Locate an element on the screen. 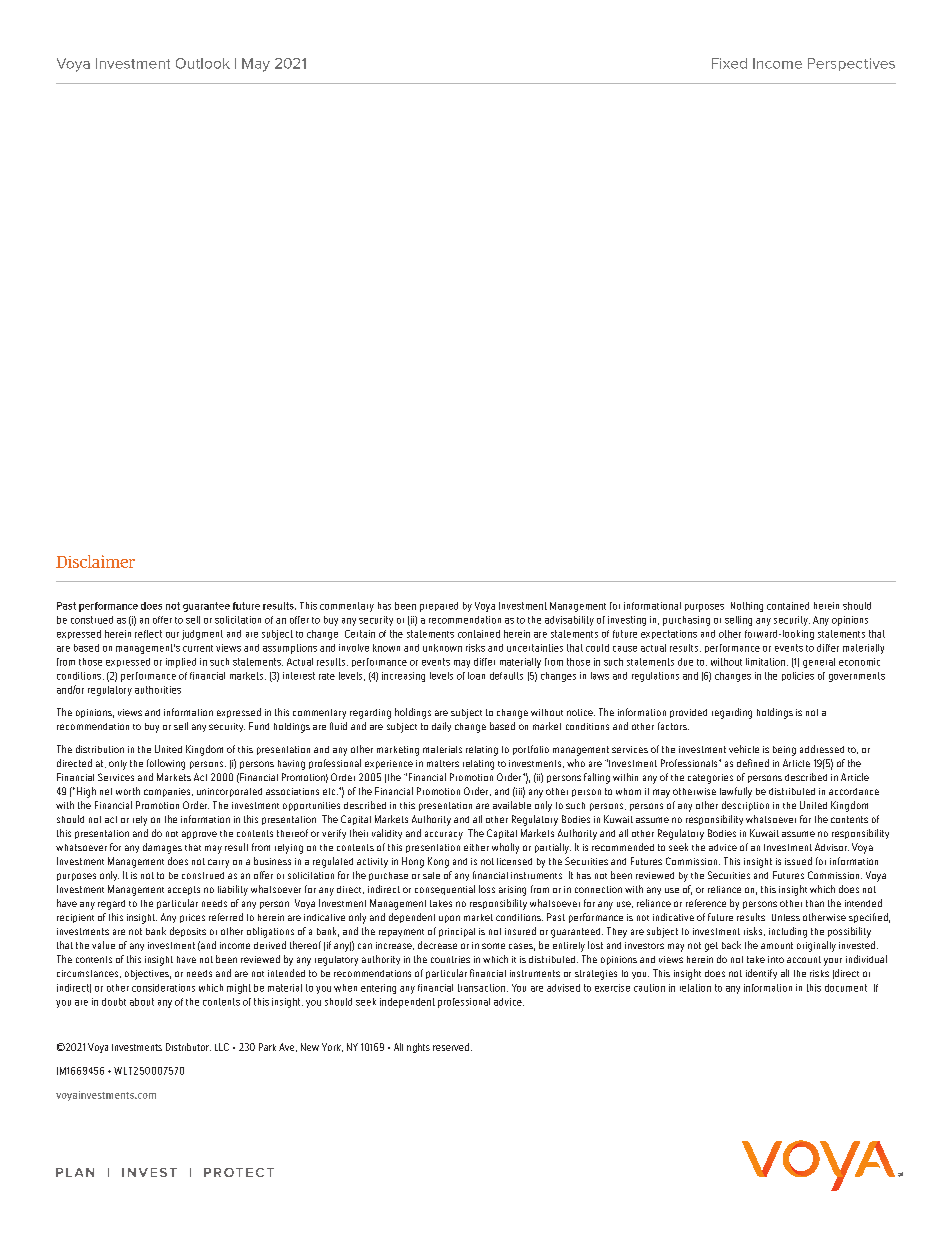 This screenshot has width=952, height=1233. Fixed is located at coordinates (729, 63).
